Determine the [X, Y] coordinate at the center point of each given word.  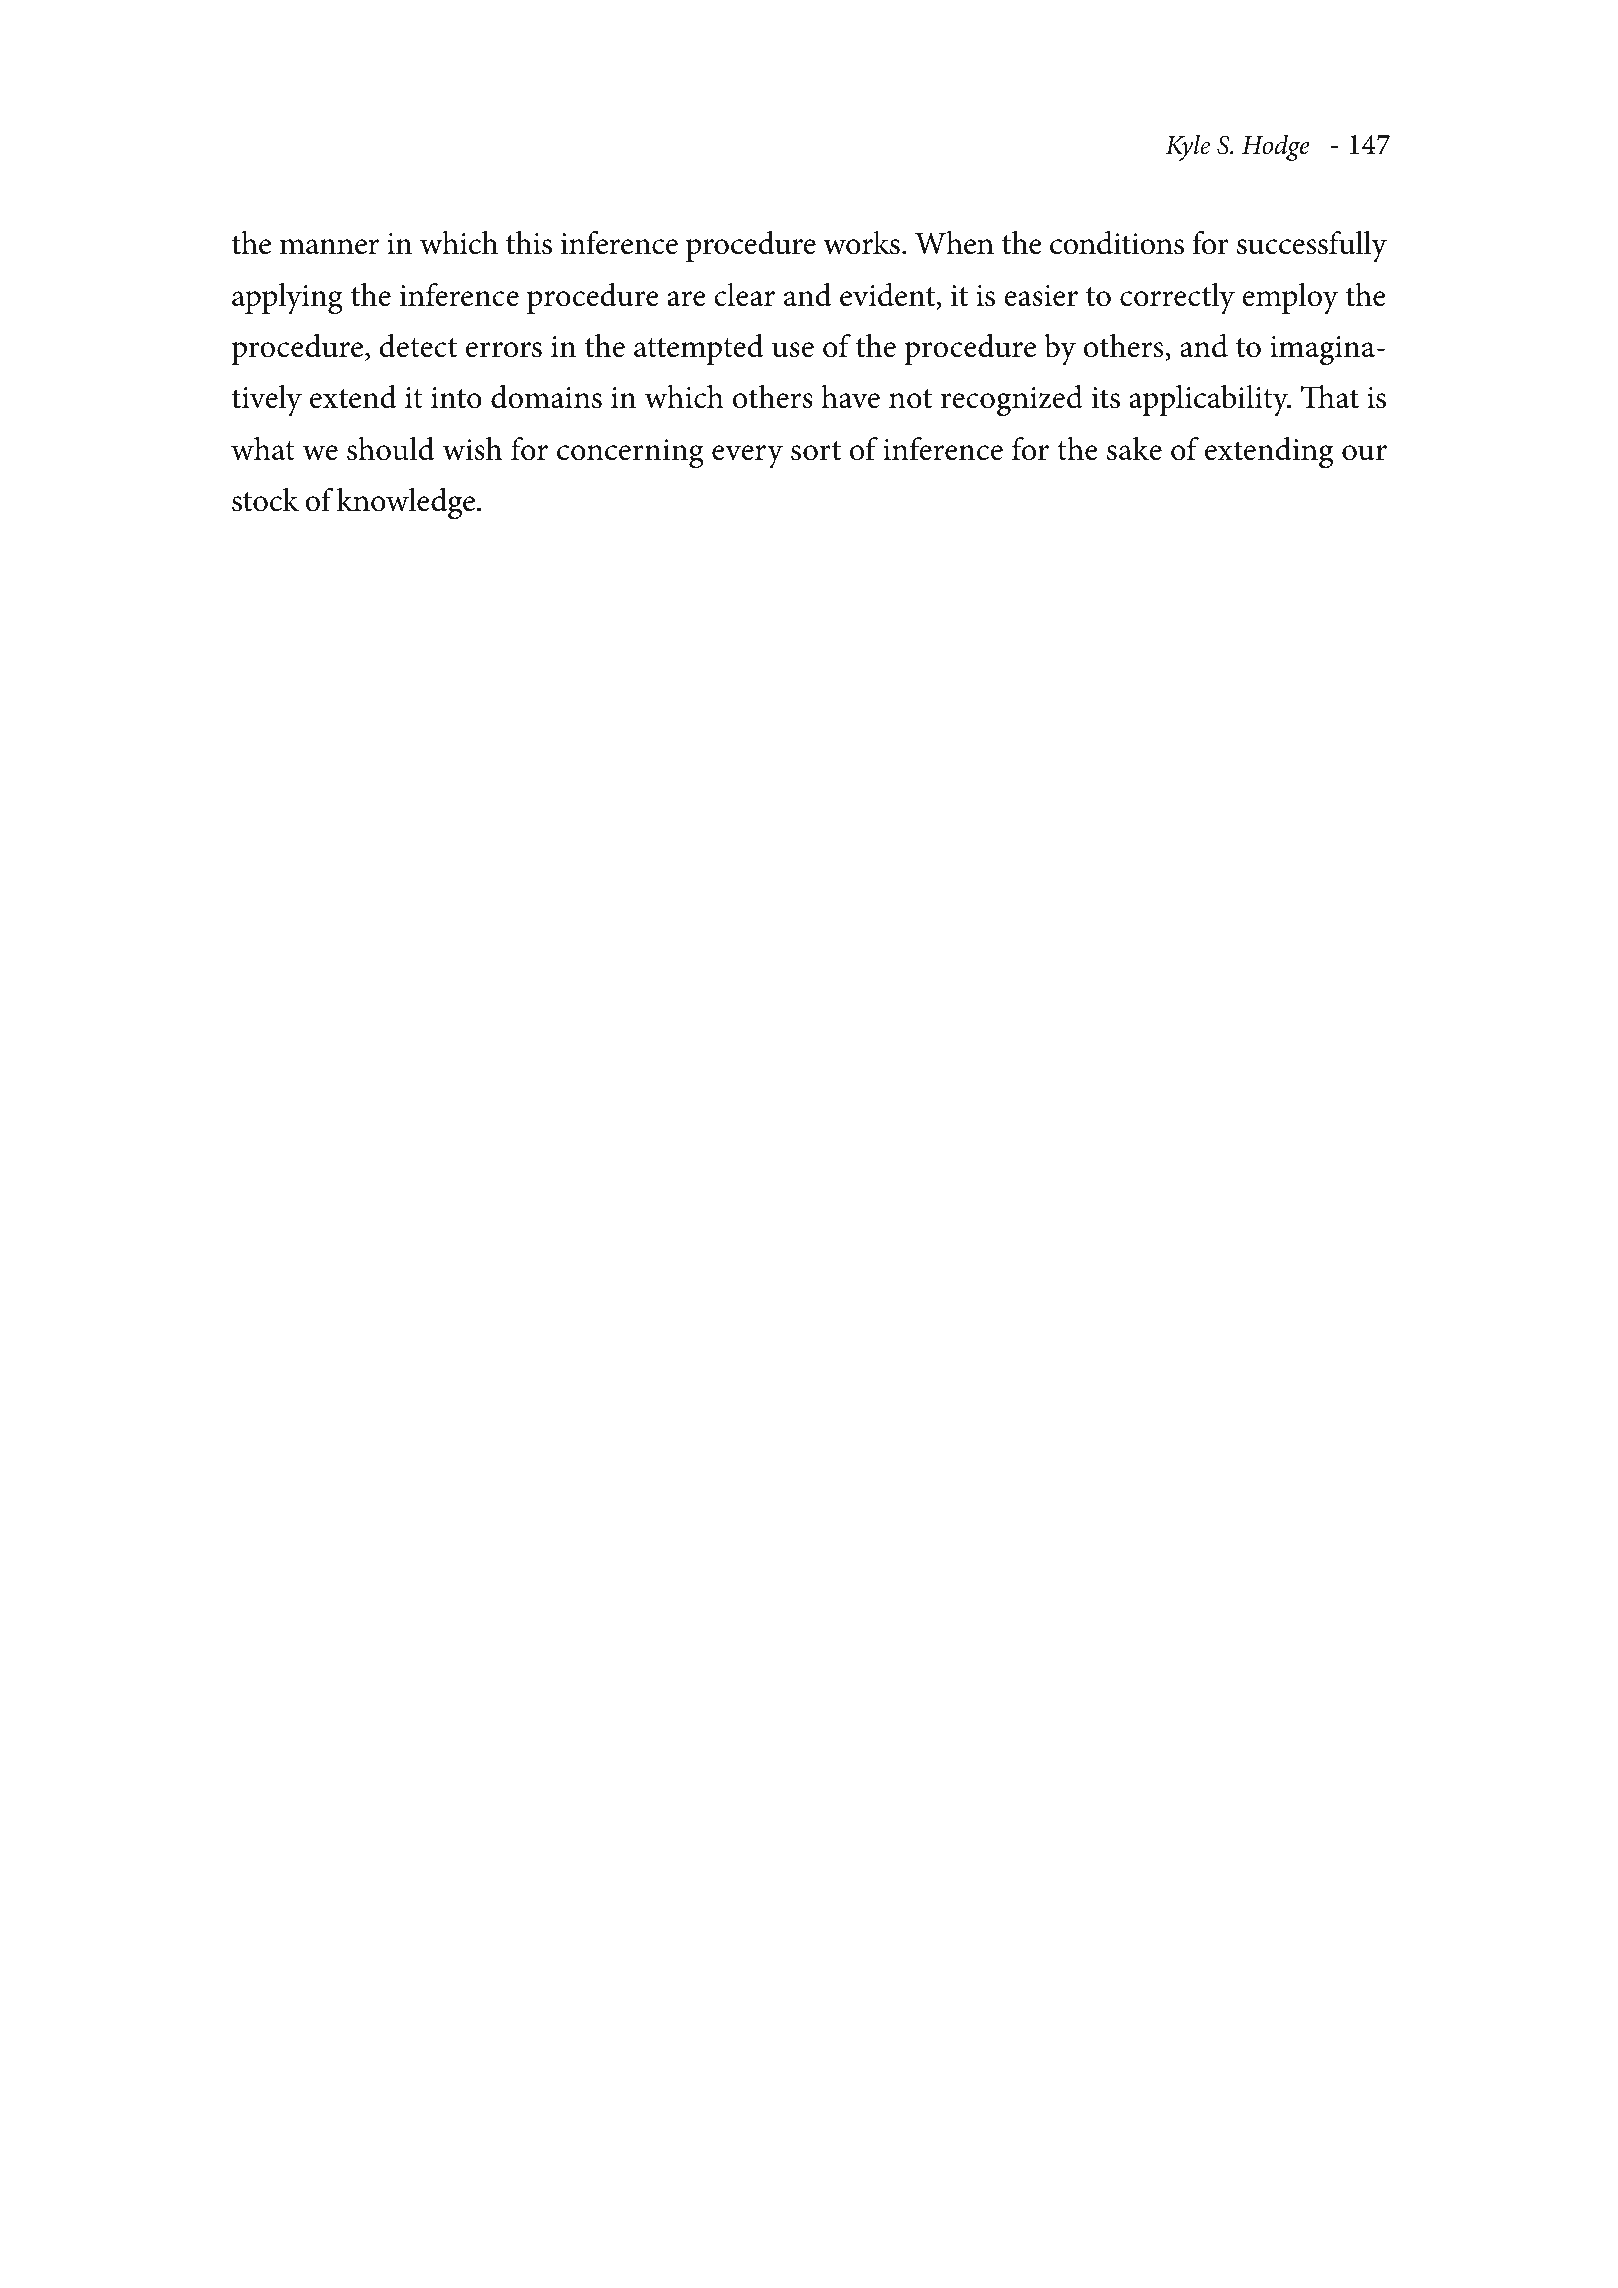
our [1364, 453]
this [529, 243]
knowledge [407, 504]
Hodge [1276, 147]
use [793, 350]
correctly [1177, 299]
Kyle [1188, 147]
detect [418, 346]
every [747, 457]
